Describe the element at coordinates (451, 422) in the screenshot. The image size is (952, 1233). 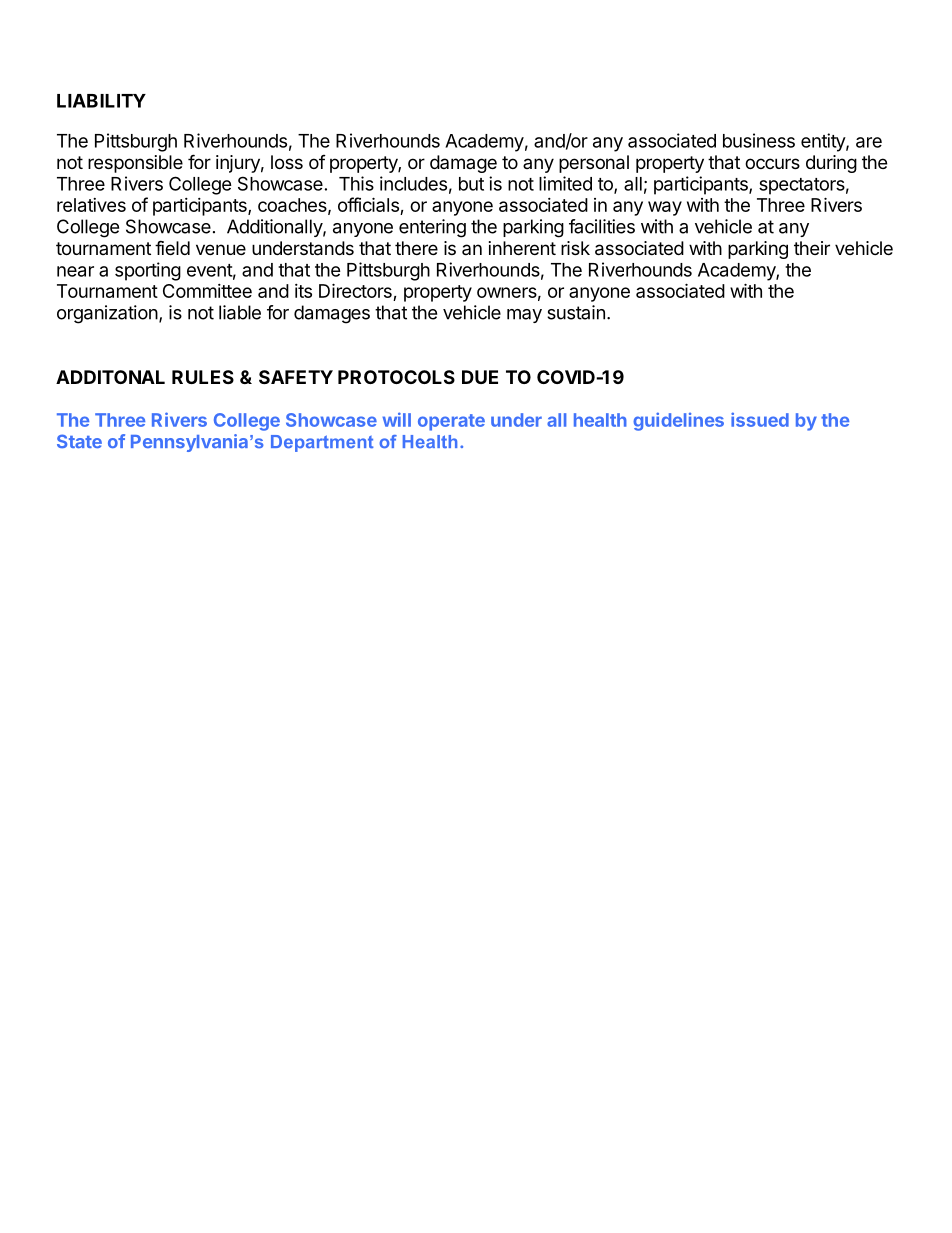
I see `operate` at that location.
